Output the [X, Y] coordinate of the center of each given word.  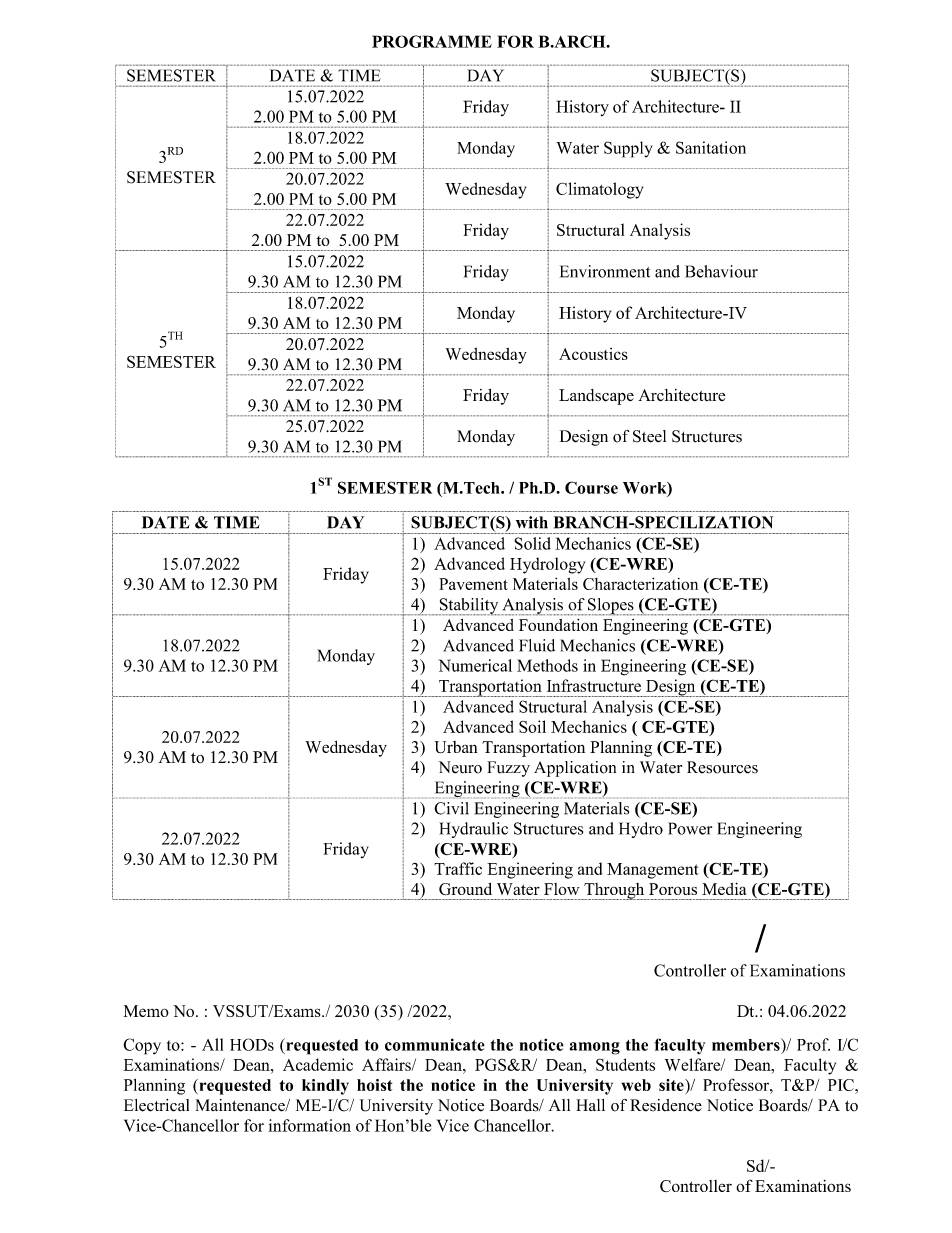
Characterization [640, 583]
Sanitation [711, 147]
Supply [628, 149]
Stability [468, 607]
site [672, 1085]
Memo [146, 1011]
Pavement [473, 584]
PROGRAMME [432, 41]
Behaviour [721, 271]
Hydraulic [473, 830]
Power [690, 828]
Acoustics [593, 354]
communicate [435, 1044]
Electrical [156, 1105]
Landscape [596, 397]
